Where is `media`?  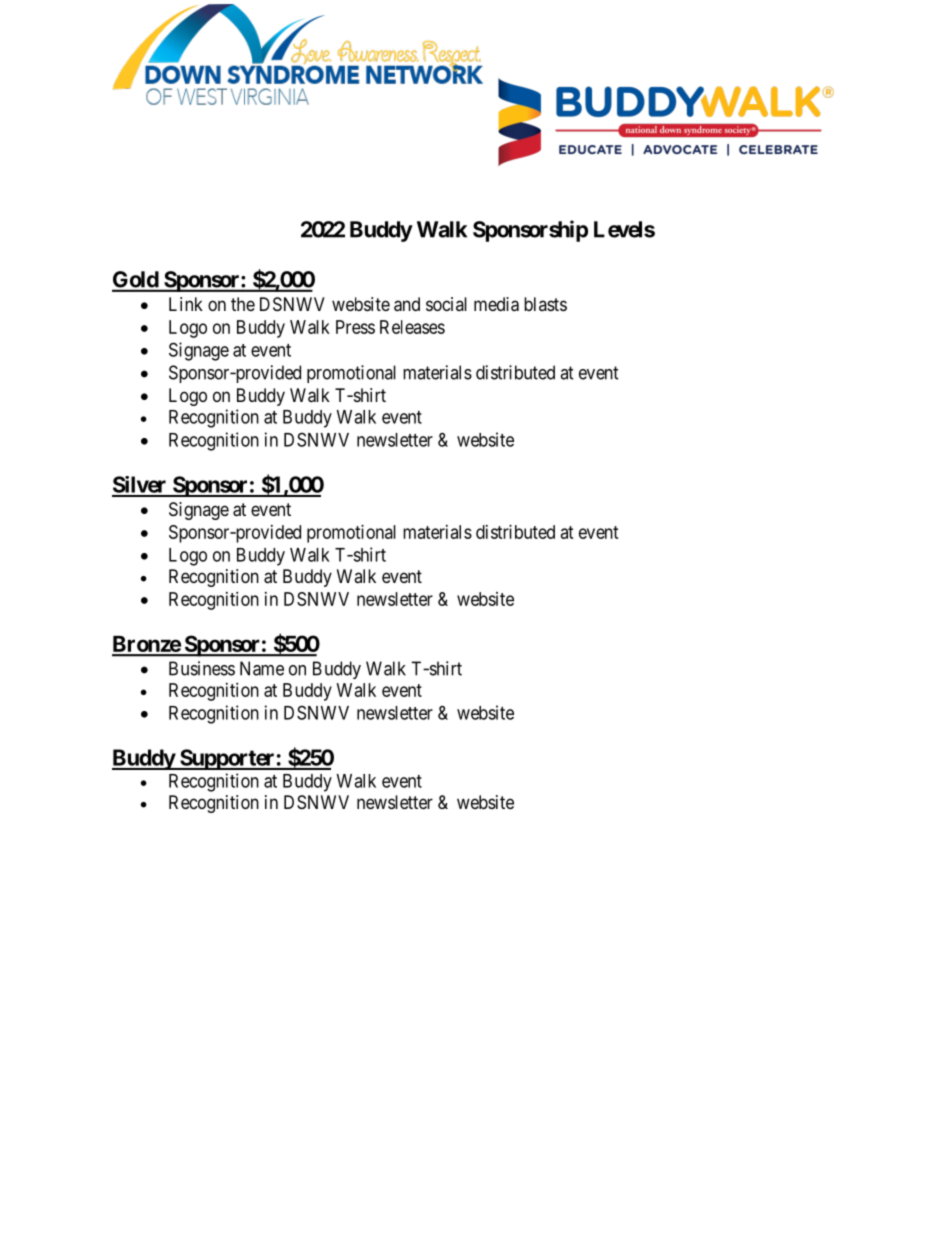
media is located at coordinates (496, 304).
